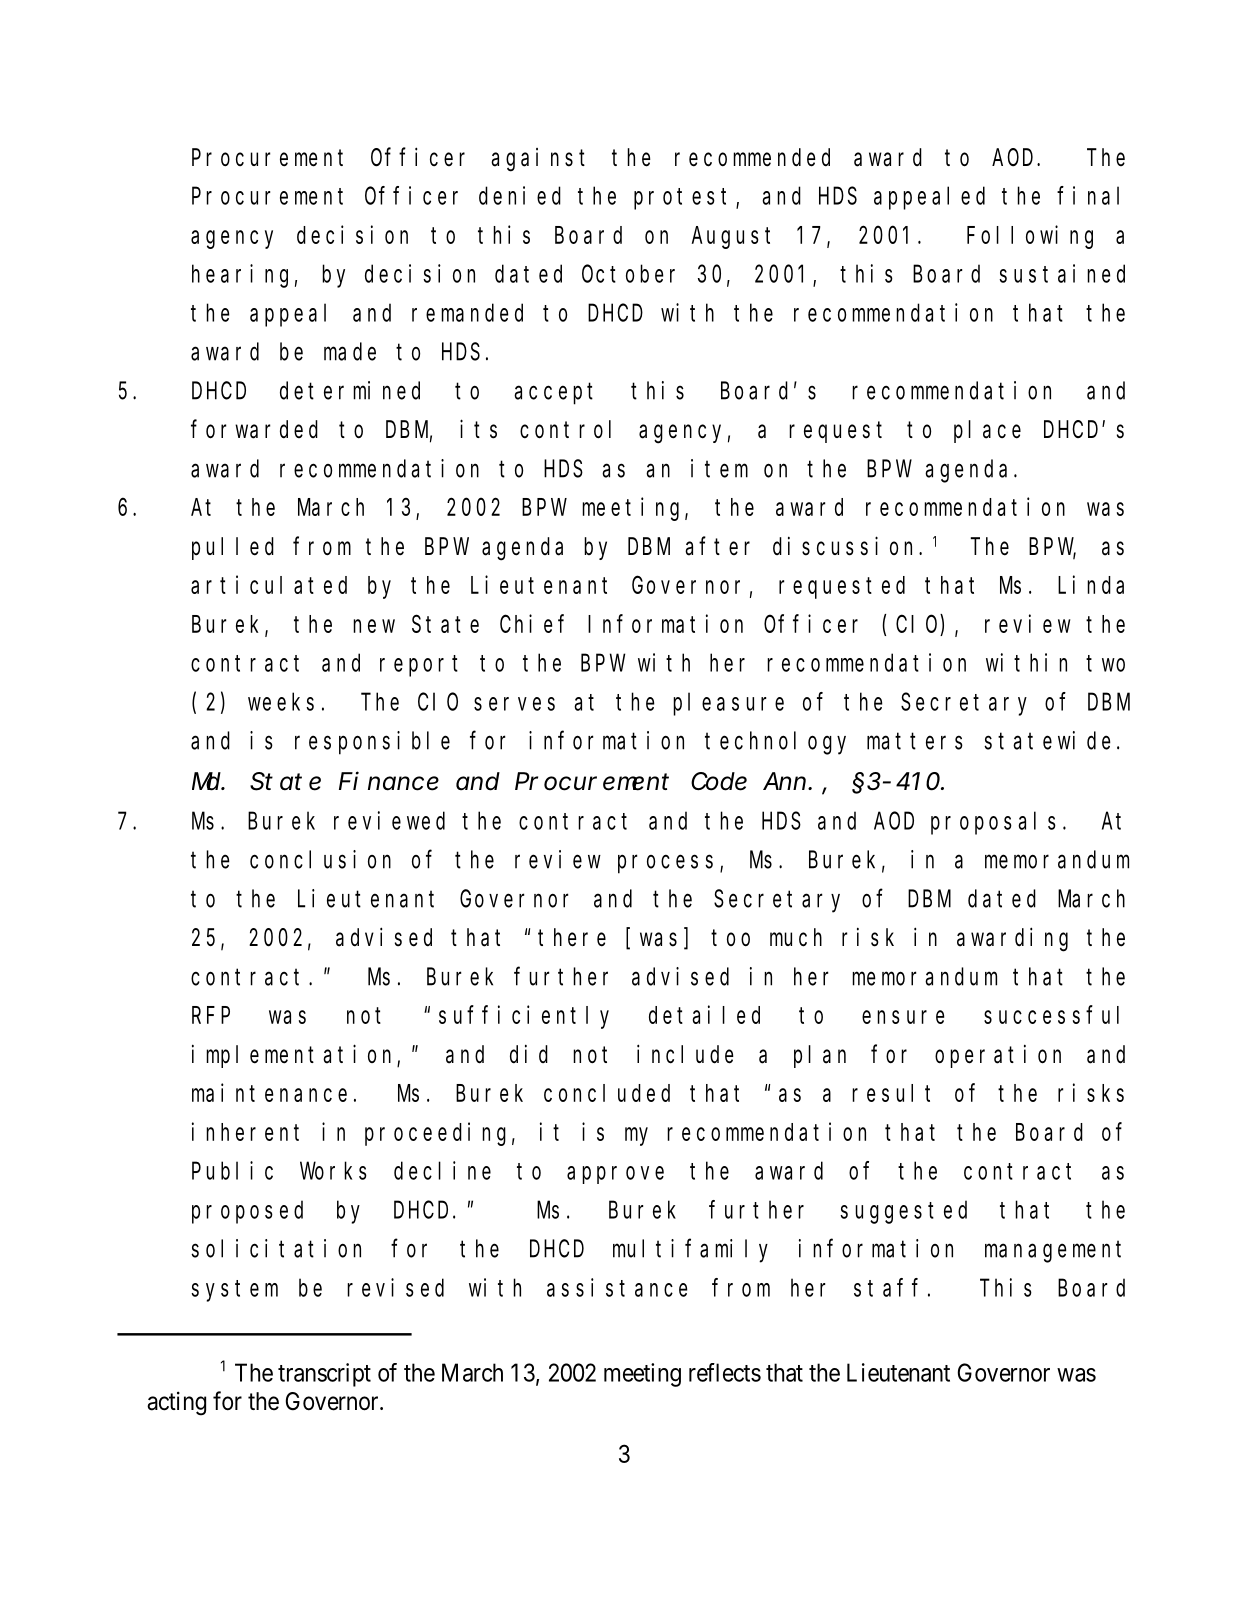 This document has height=1615, width=1248. What do you see at coordinates (281, 702) in the document?
I see `weeks` at bounding box center [281, 702].
